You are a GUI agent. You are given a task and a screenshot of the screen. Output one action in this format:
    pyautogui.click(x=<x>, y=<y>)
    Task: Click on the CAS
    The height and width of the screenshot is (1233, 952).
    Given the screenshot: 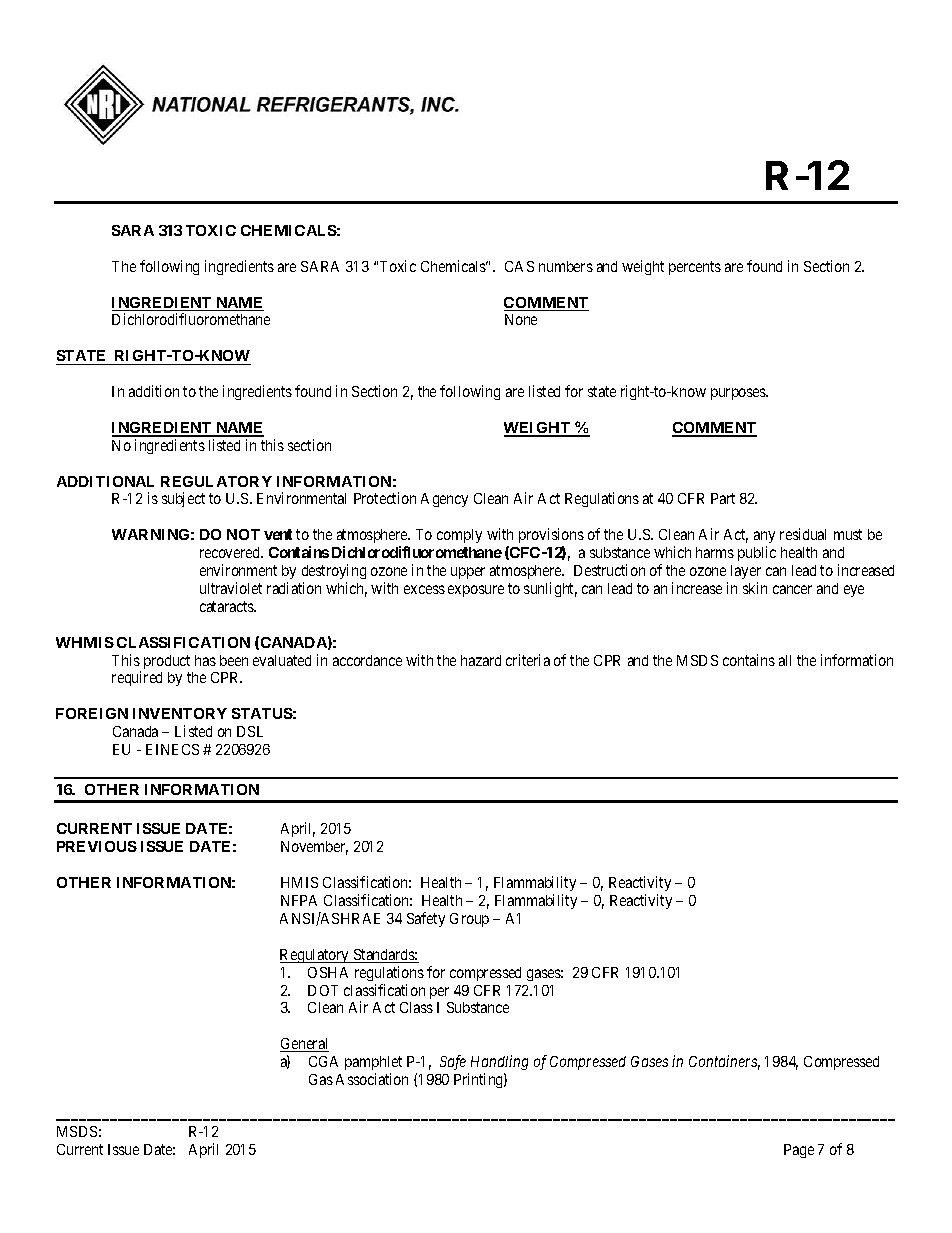 What is the action you would take?
    pyautogui.click(x=519, y=266)
